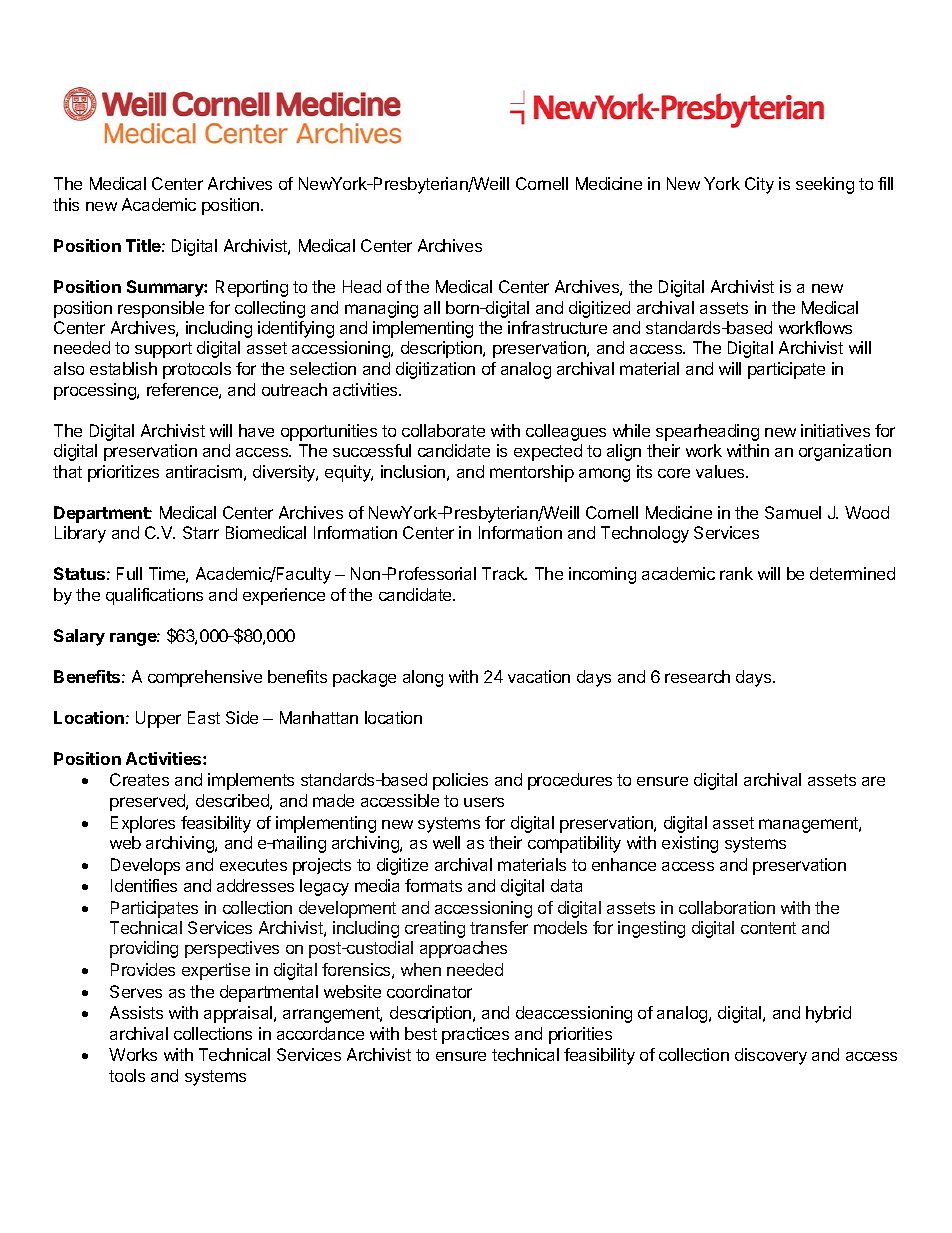 The width and height of the screenshot is (952, 1233). What do you see at coordinates (127, 1075) in the screenshot?
I see `tools` at bounding box center [127, 1075].
